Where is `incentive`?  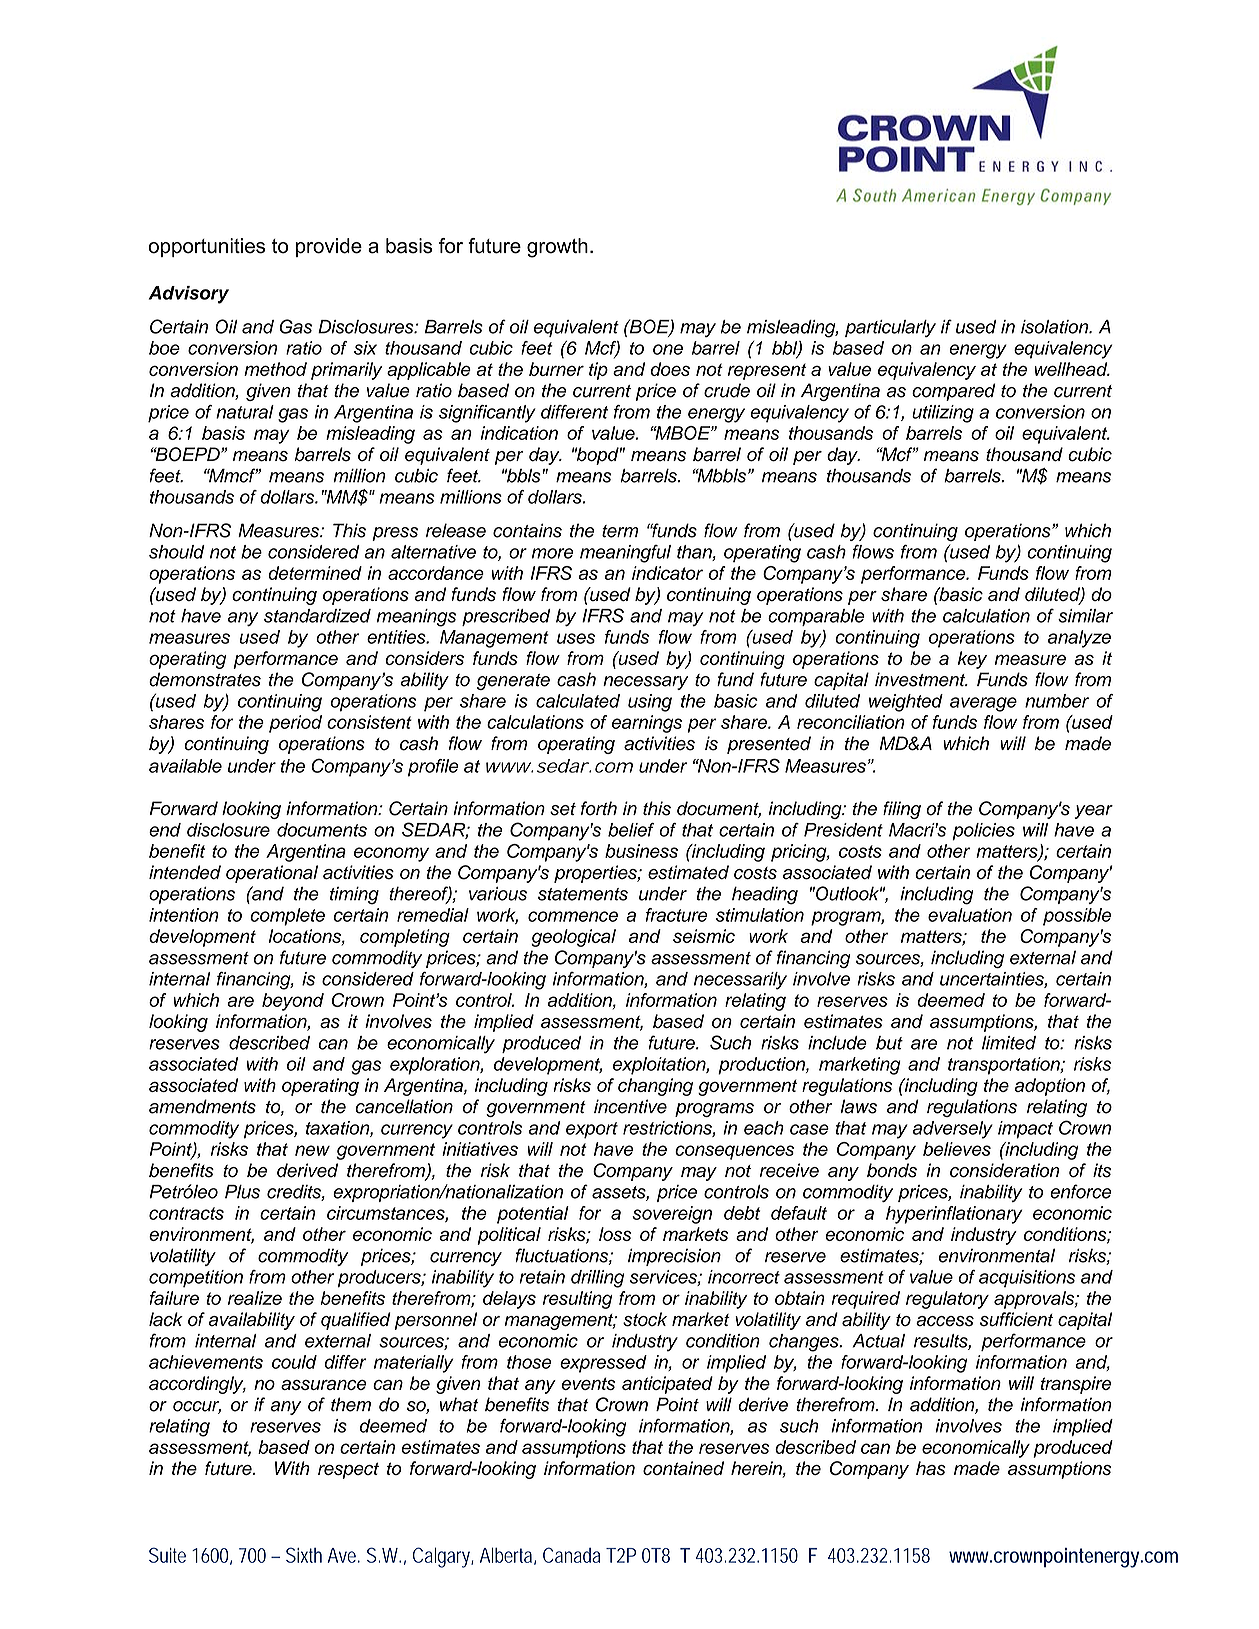
incentive is located at coordinates (630, 1106).
